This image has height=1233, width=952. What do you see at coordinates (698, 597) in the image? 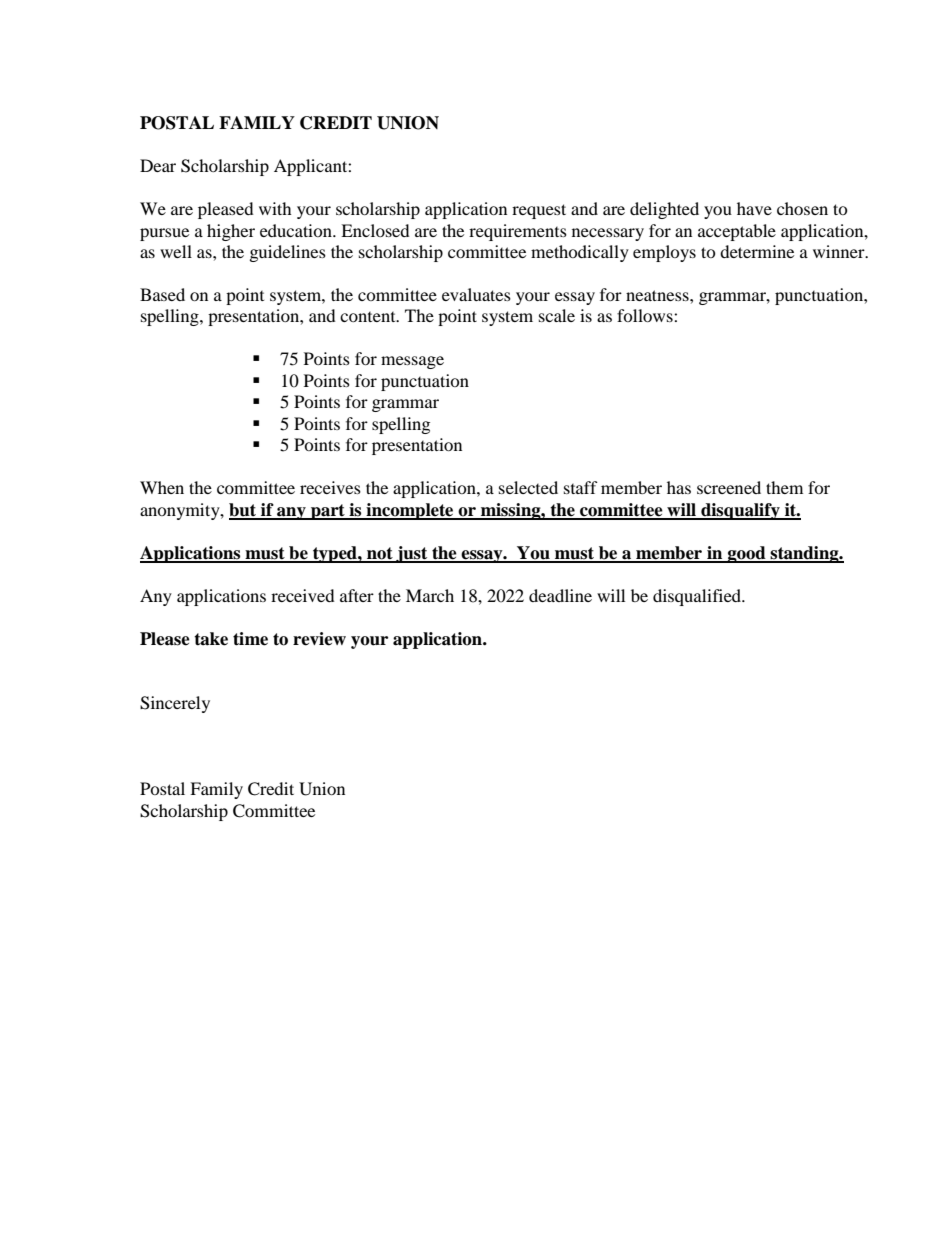
I see `disqualified` at bounding box center [698, 597].
